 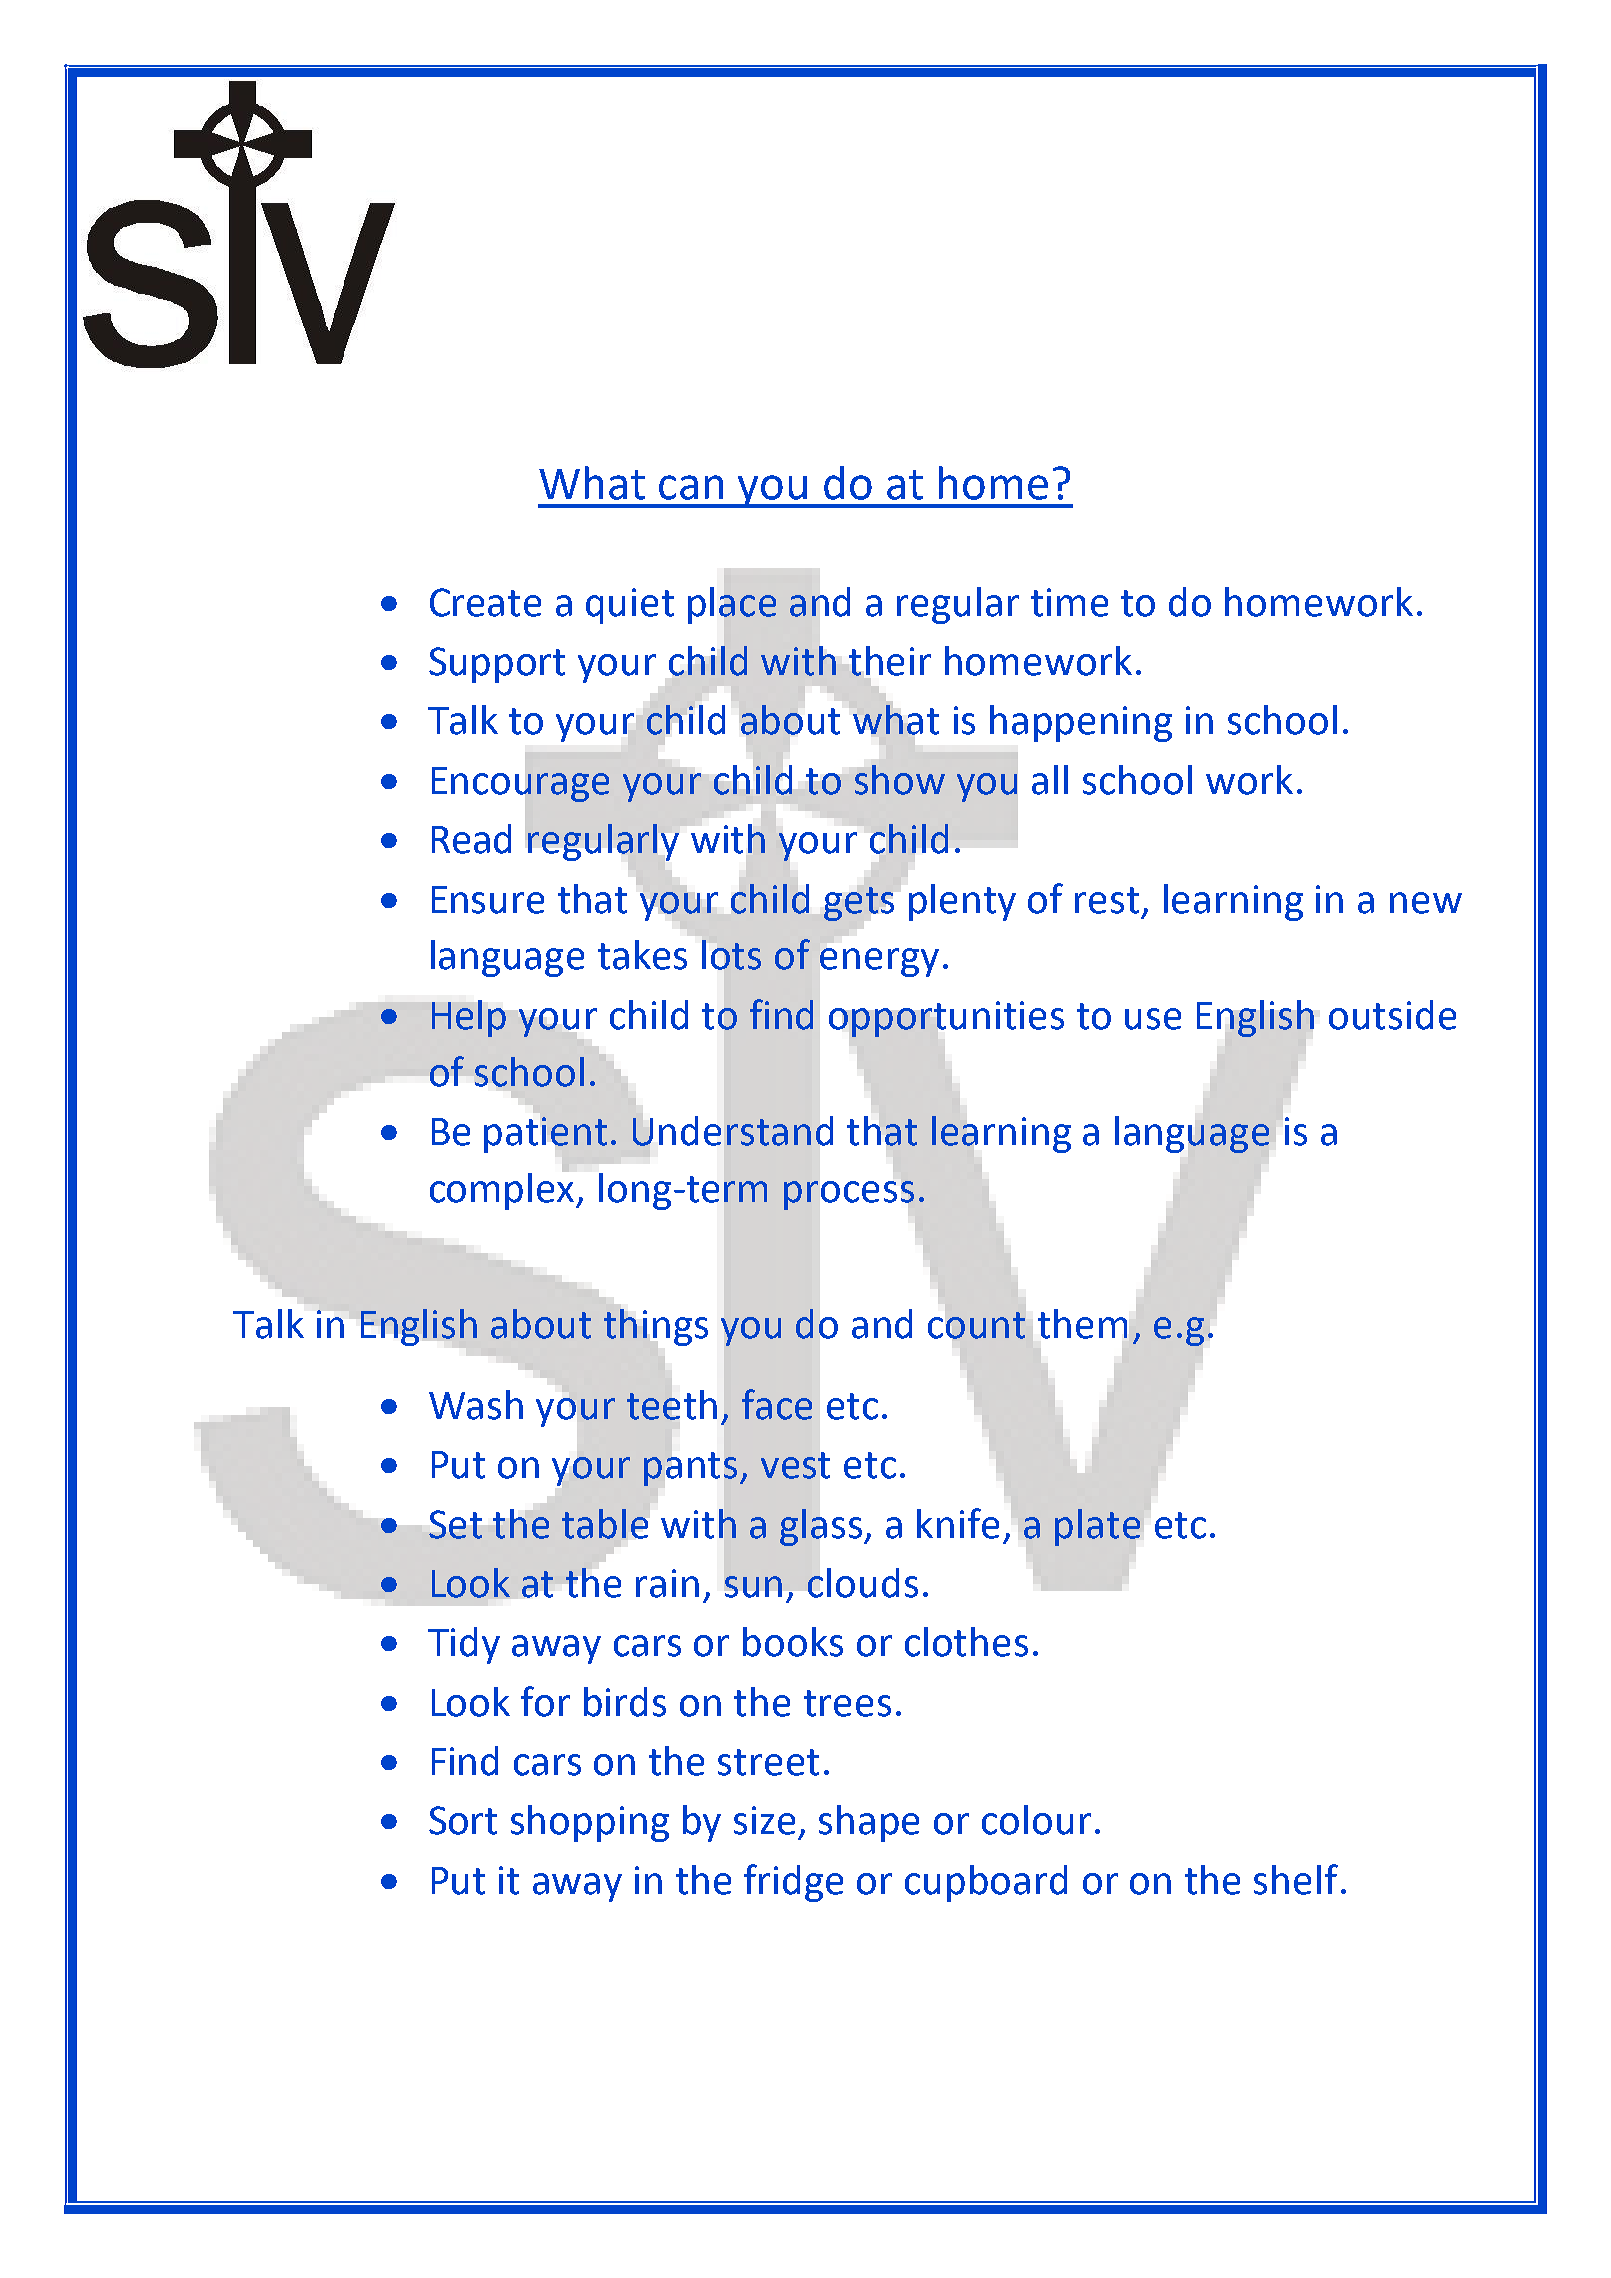 What do you see at coordinates (1426, 903) in the screenshot?
I see `new` at bounding box center [1426, 903].
